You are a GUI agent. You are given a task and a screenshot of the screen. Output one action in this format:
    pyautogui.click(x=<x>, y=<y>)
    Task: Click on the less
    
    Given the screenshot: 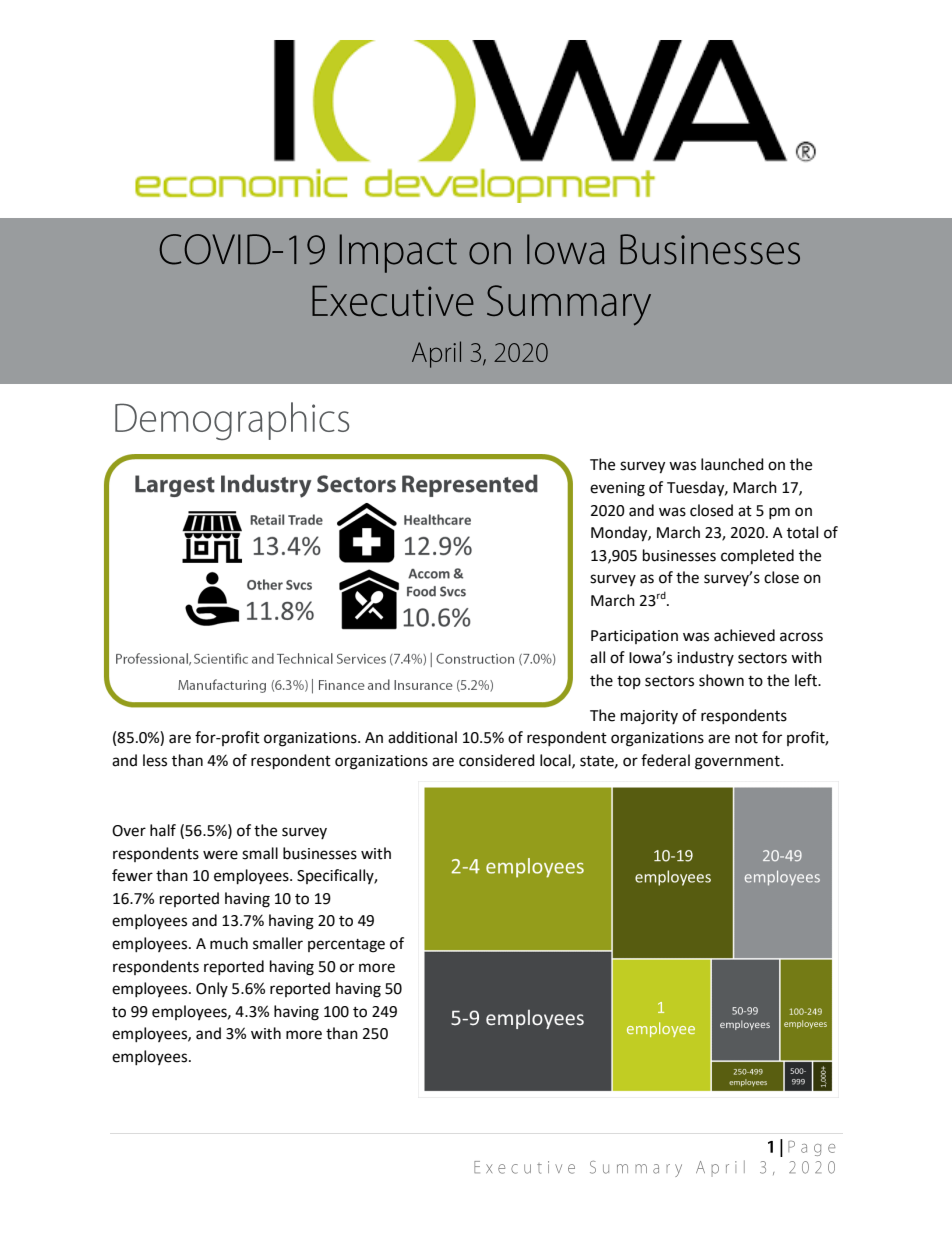 What is the action you would take?
    pyautogui.click(x=155, y=760)
